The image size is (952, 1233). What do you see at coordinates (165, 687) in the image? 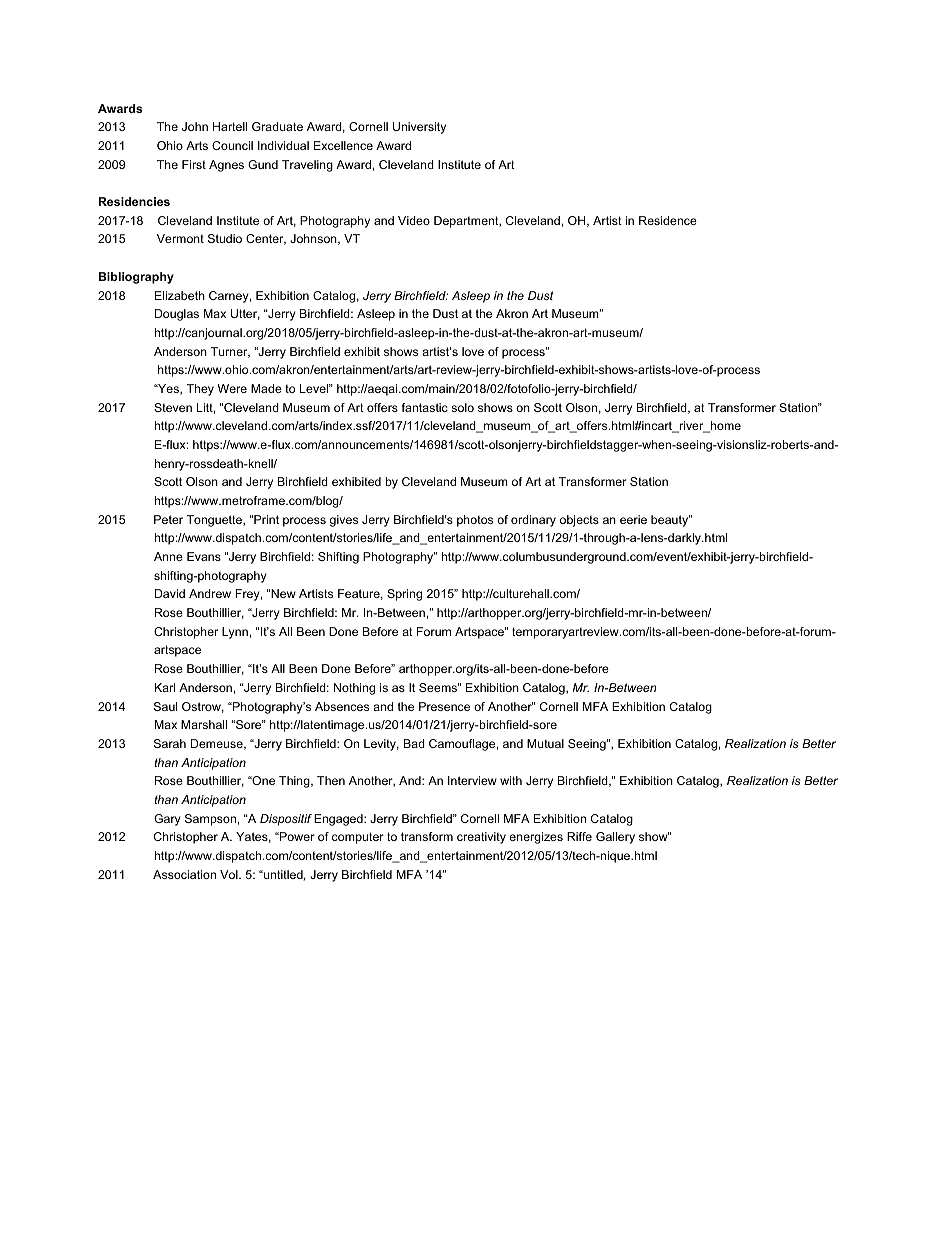
I see `Karl` at bounding box center [165, 687].
